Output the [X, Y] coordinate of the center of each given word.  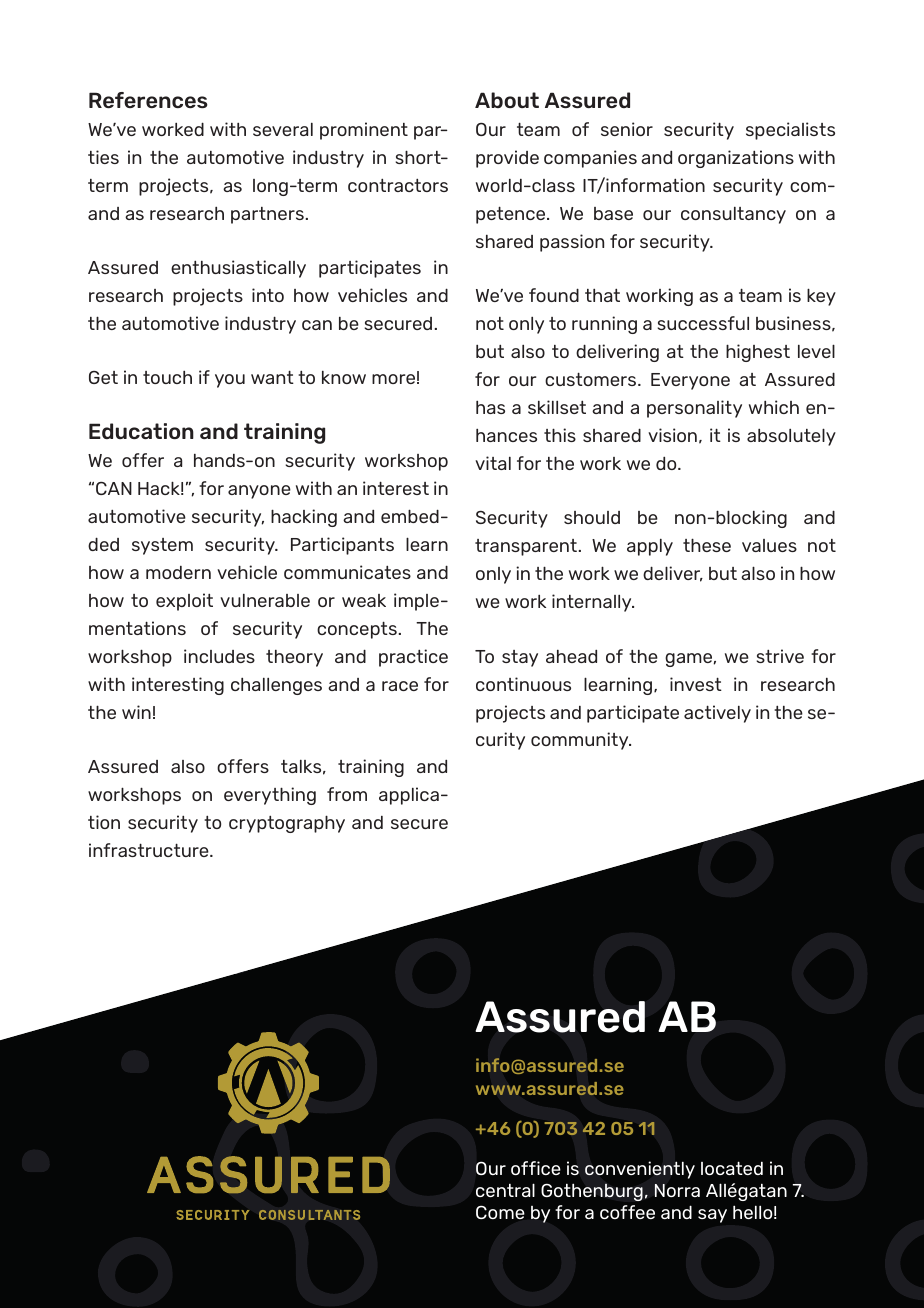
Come [500, 1212]
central [505, 1190]
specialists [790, 131]
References [148, 100]
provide [507, 159]
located [732, 1168]
